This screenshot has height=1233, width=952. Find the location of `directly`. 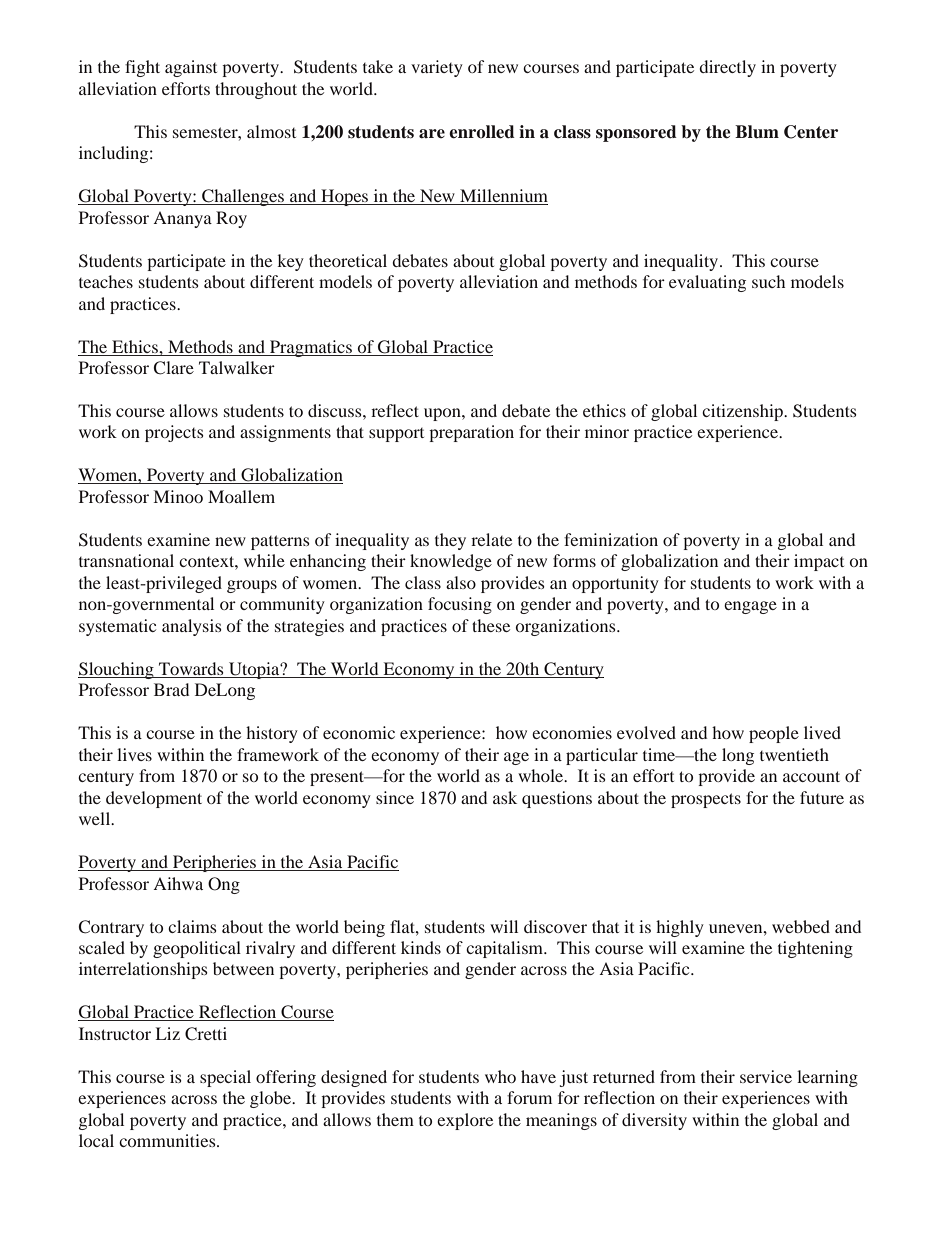

directly is located at coordinates (727, 68).
